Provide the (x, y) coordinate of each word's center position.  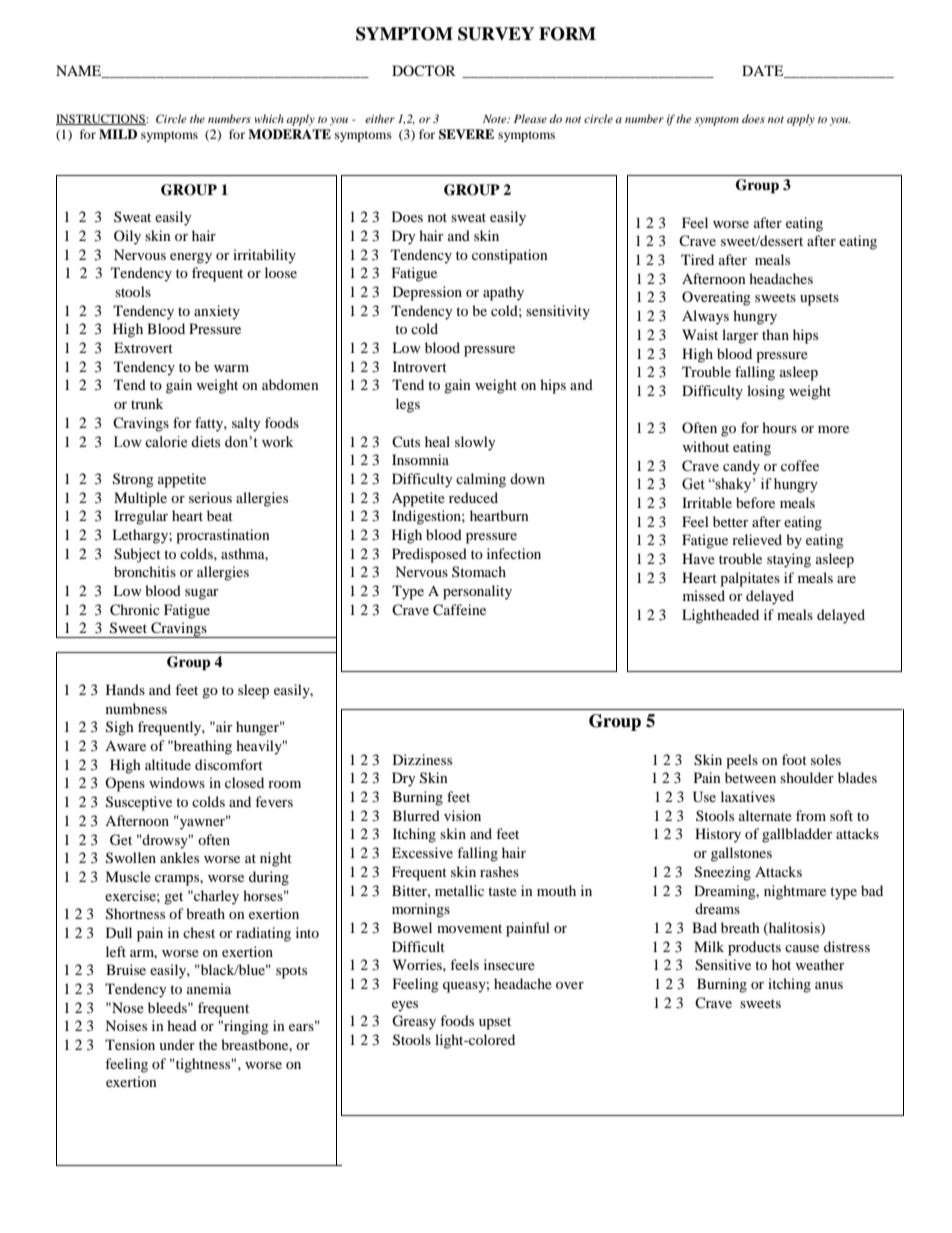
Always (705, 317)
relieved (757, 539)
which (269, 118)
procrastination (223, 536)
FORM (567, 34)
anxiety (217, 312)
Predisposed (429, 555)
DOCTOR (424, 70)
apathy (503, 293)
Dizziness (422, 759)
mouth (556, 890)
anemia (209, 988)
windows (177, 782)
